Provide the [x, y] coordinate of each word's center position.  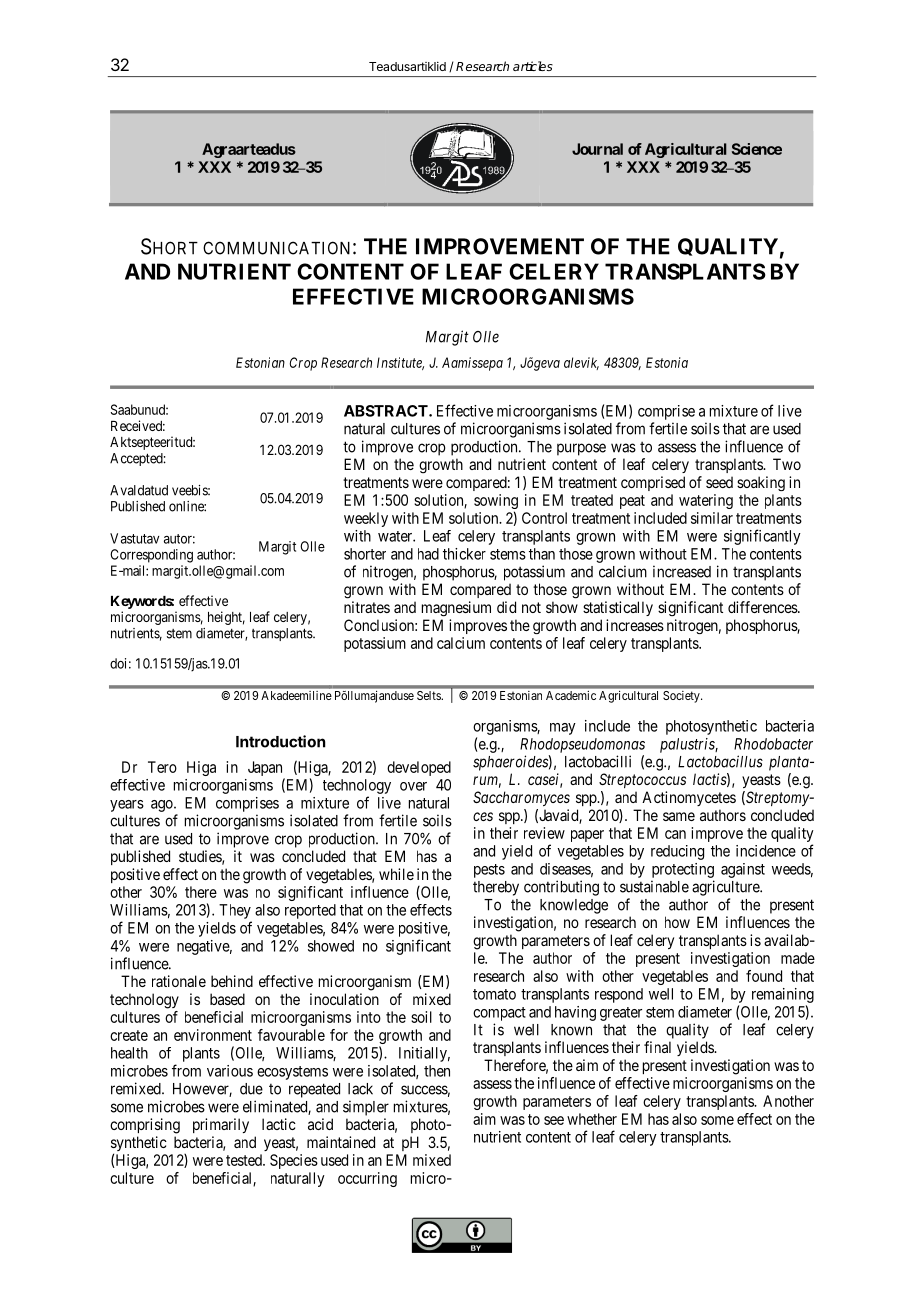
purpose [581, 449]
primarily [221, 1125]
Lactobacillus [720, 761]
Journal [597, 149]
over [413, 786]
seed [719, 482]
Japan [266, 770]
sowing [496, 503]
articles [533, 66]
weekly [366, 519]
